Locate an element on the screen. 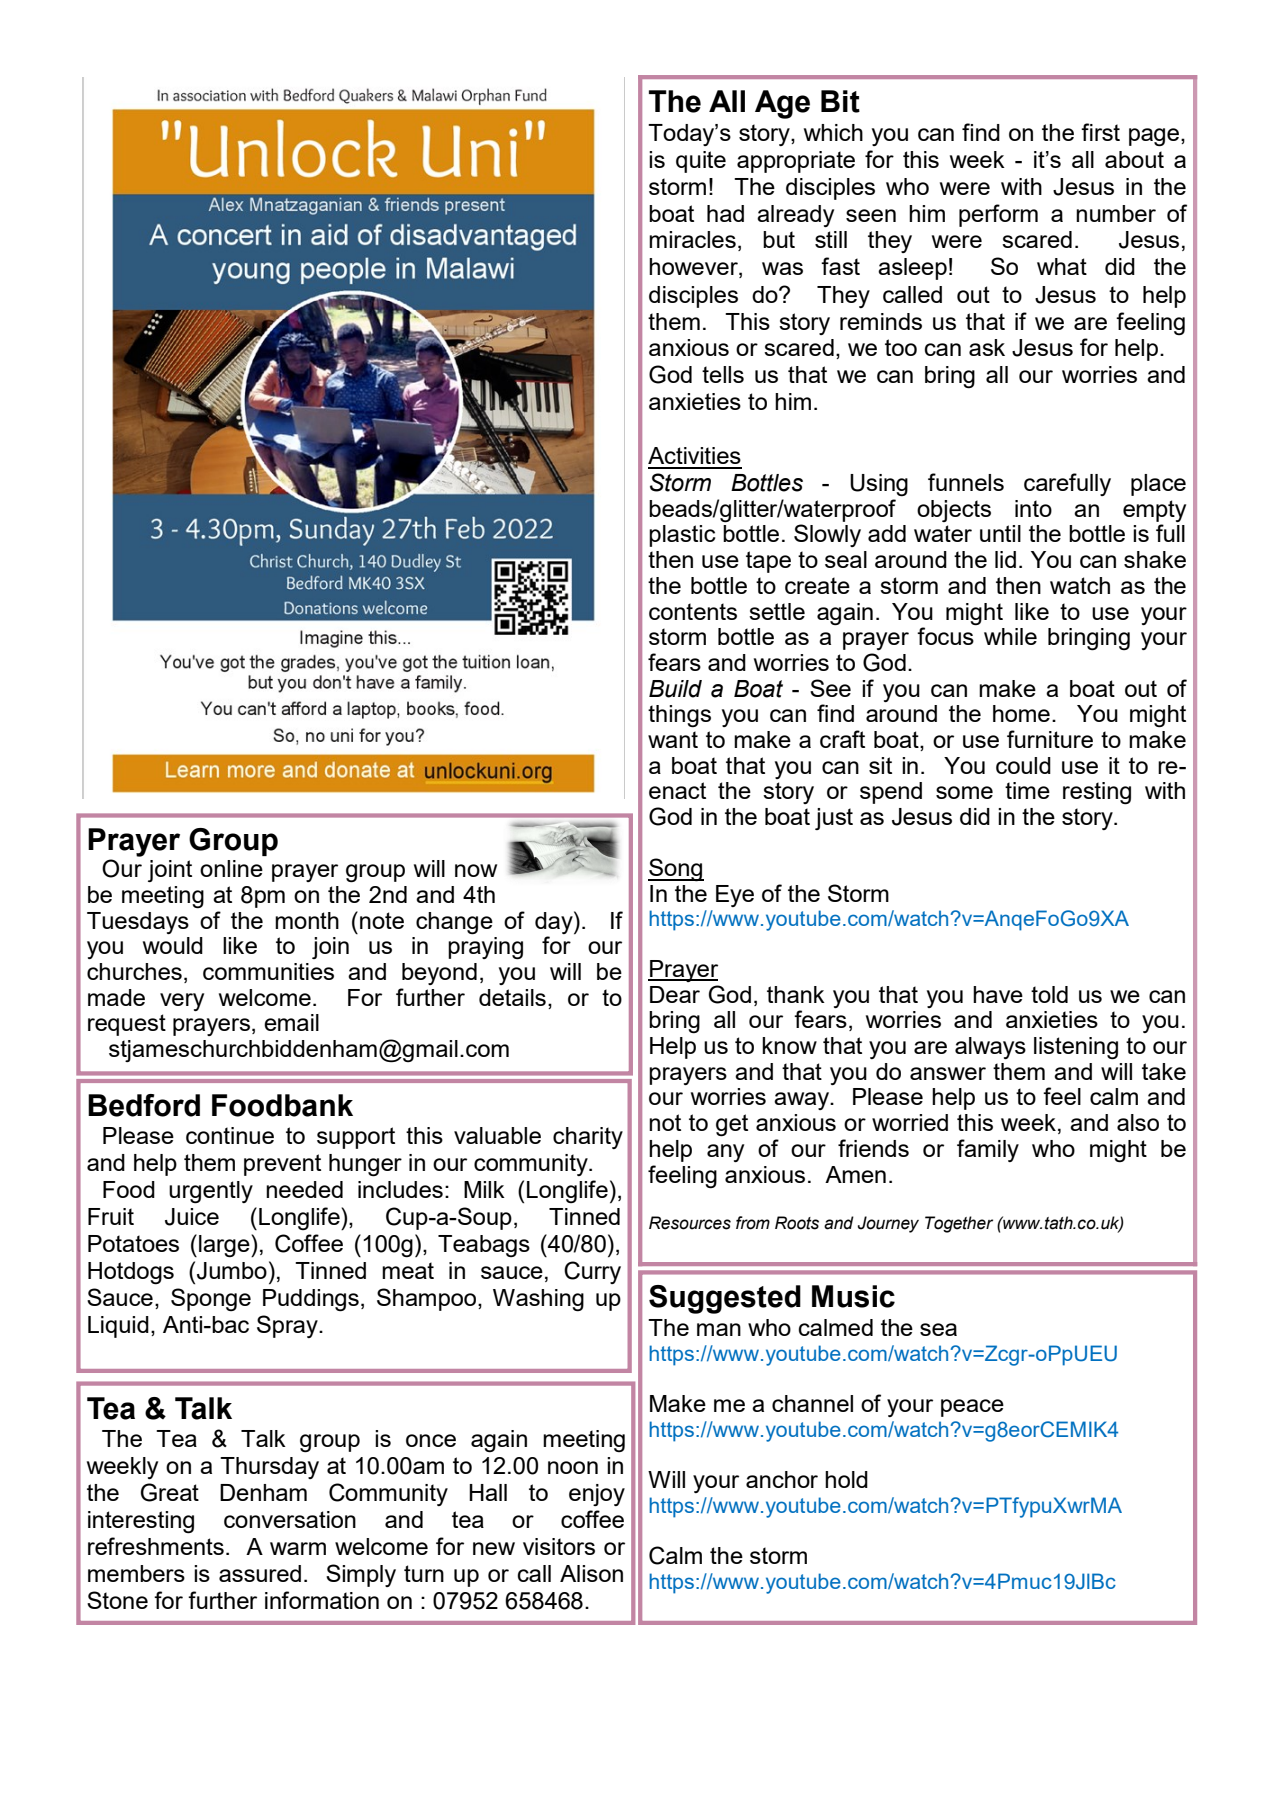 The image size is (1277, 1806). assured is located at coordinates (260, 1573).
